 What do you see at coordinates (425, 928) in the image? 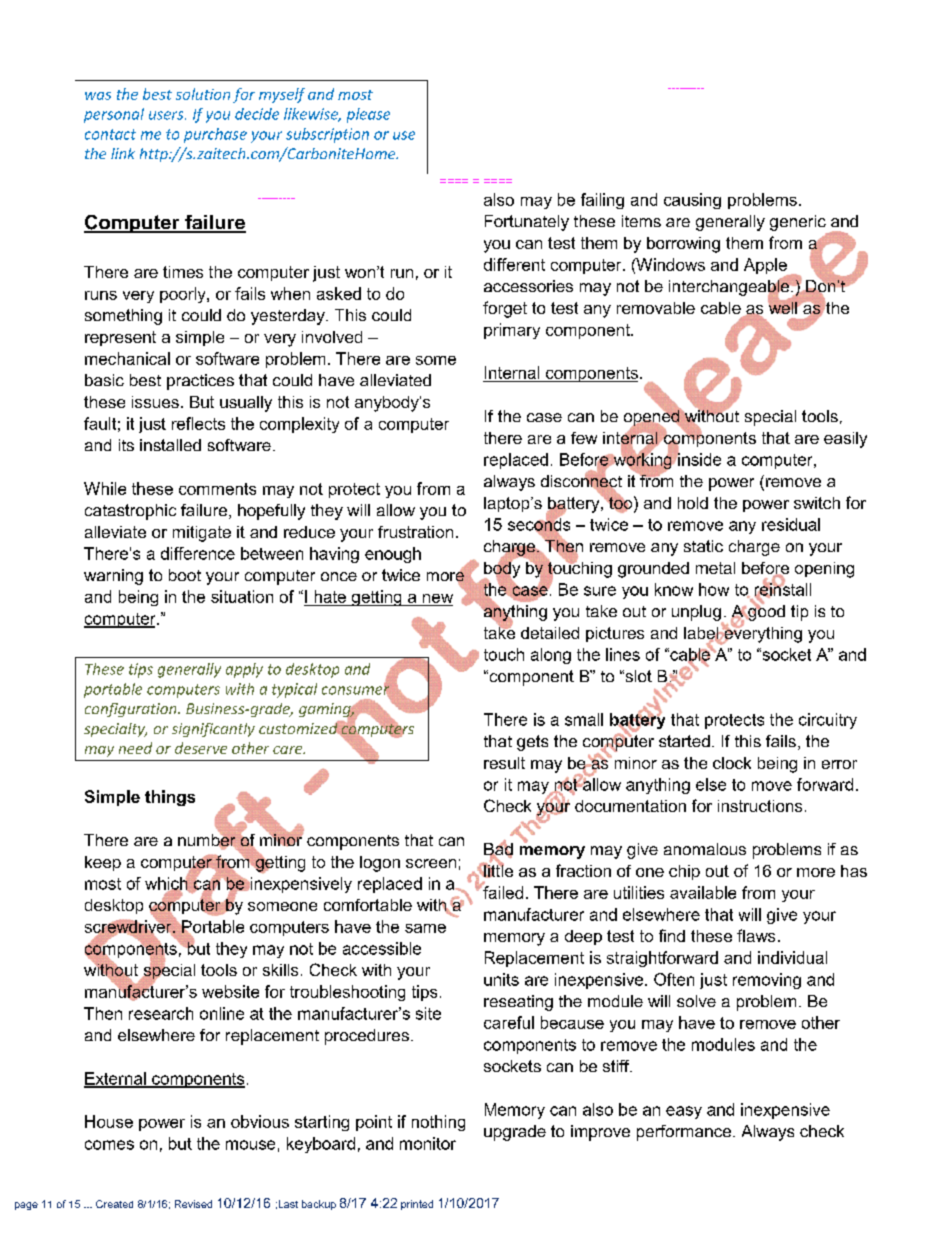
I see `same` at bounding box center [425, 928].
